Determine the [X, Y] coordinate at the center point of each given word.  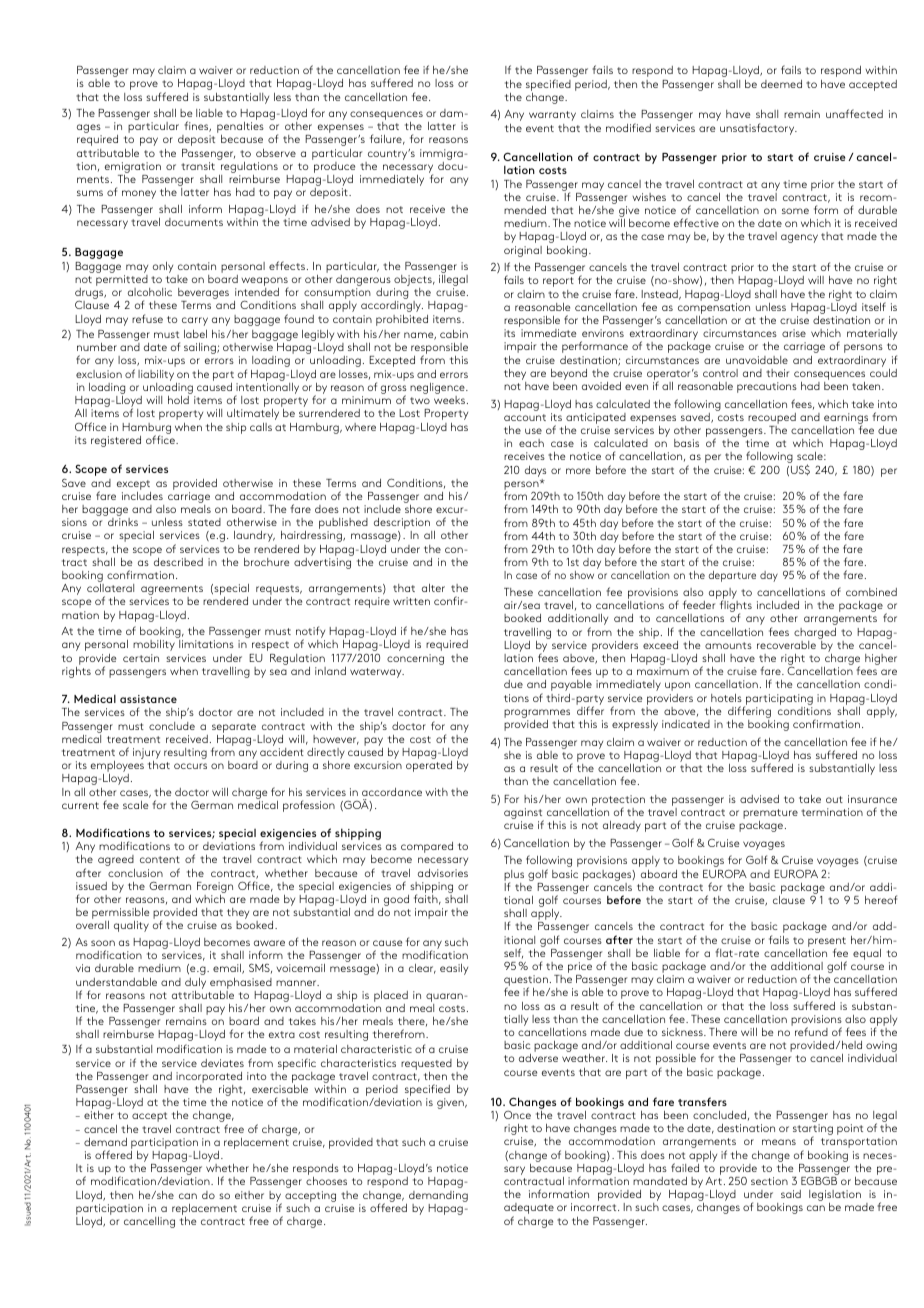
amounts [728, 645]
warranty [552, 116]
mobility [154, 645]
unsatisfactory [758, 129]
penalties [240, 129]
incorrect [595, 1207]
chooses [326, 1181]
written [411, 601]
